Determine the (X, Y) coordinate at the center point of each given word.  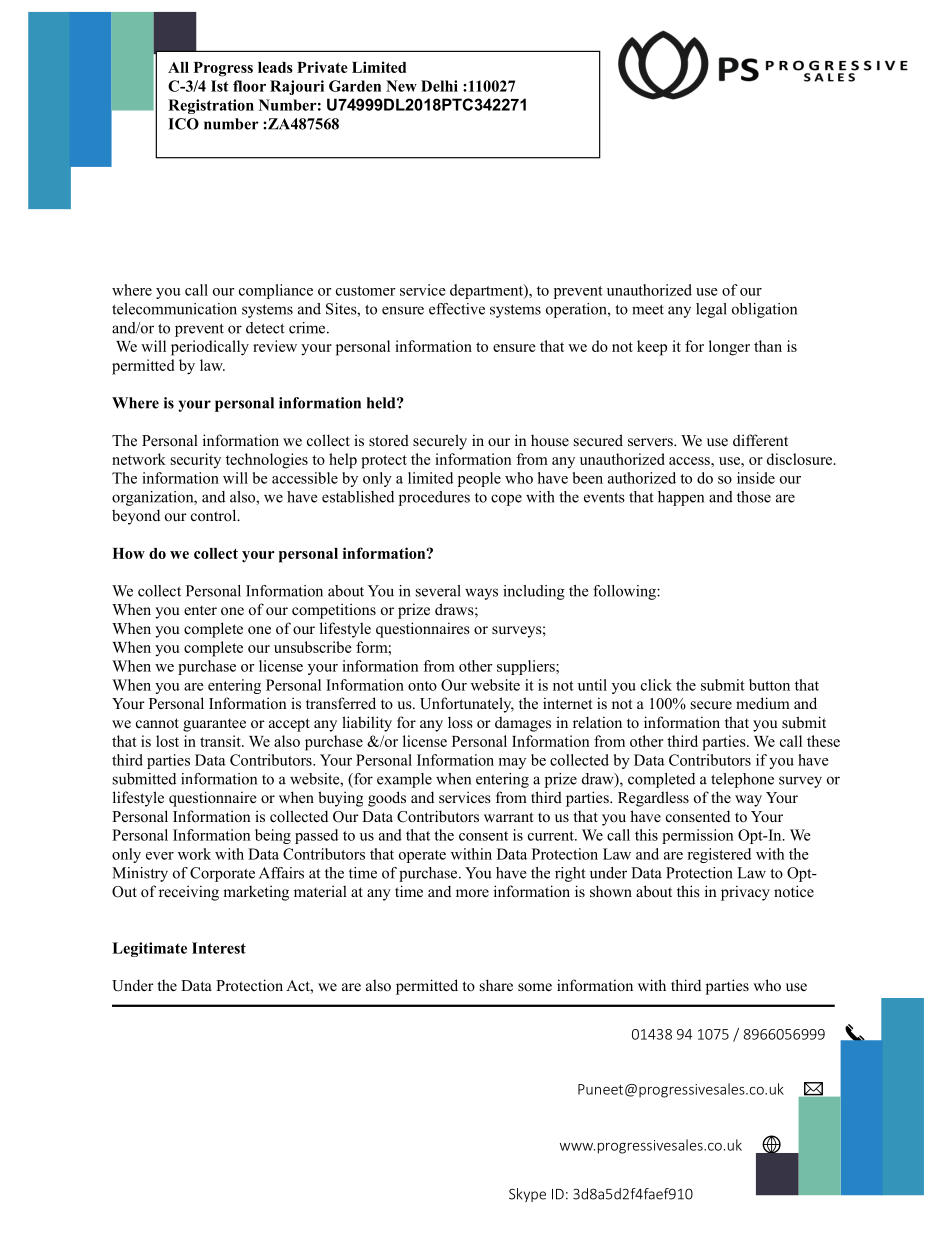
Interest (219, 948)
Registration (211, 106)
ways (481, 594)
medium (763, 703)
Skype (527, 1195)
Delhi (439, 86)
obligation (764, 310)
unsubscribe (313, 647)
